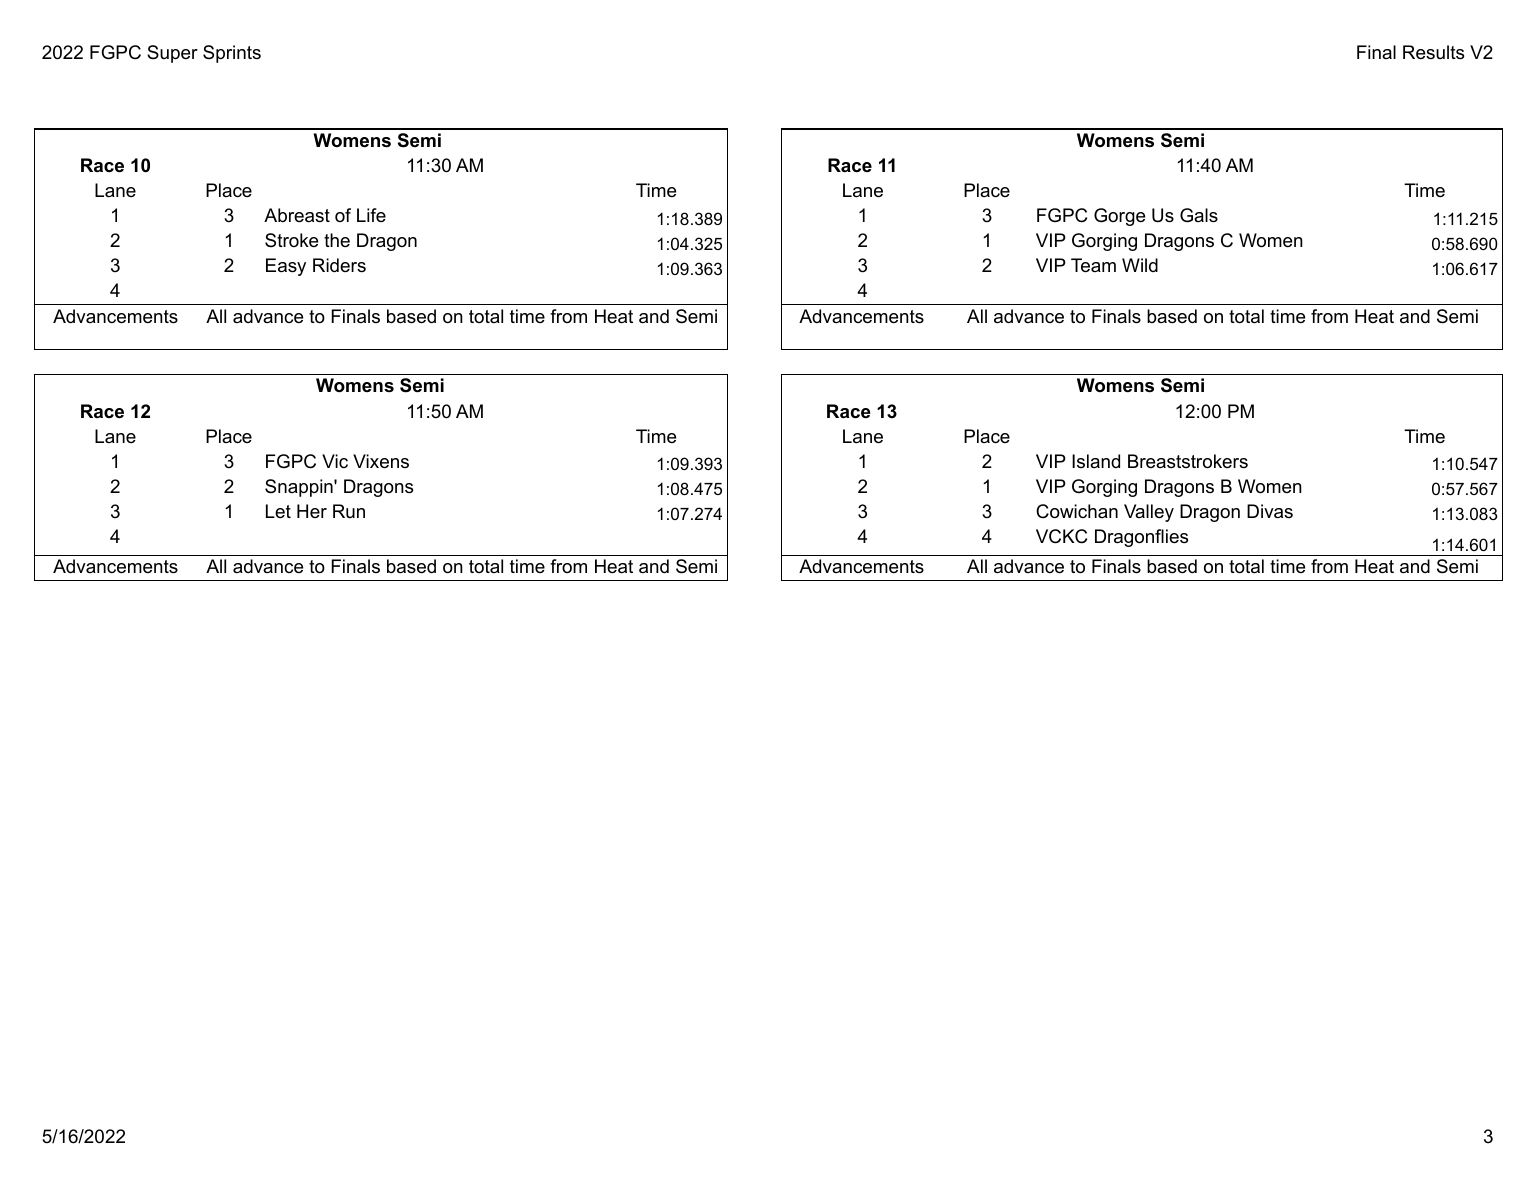 The image size is (1537, 1187). I want to click on Divas, so click(1270, 511).
